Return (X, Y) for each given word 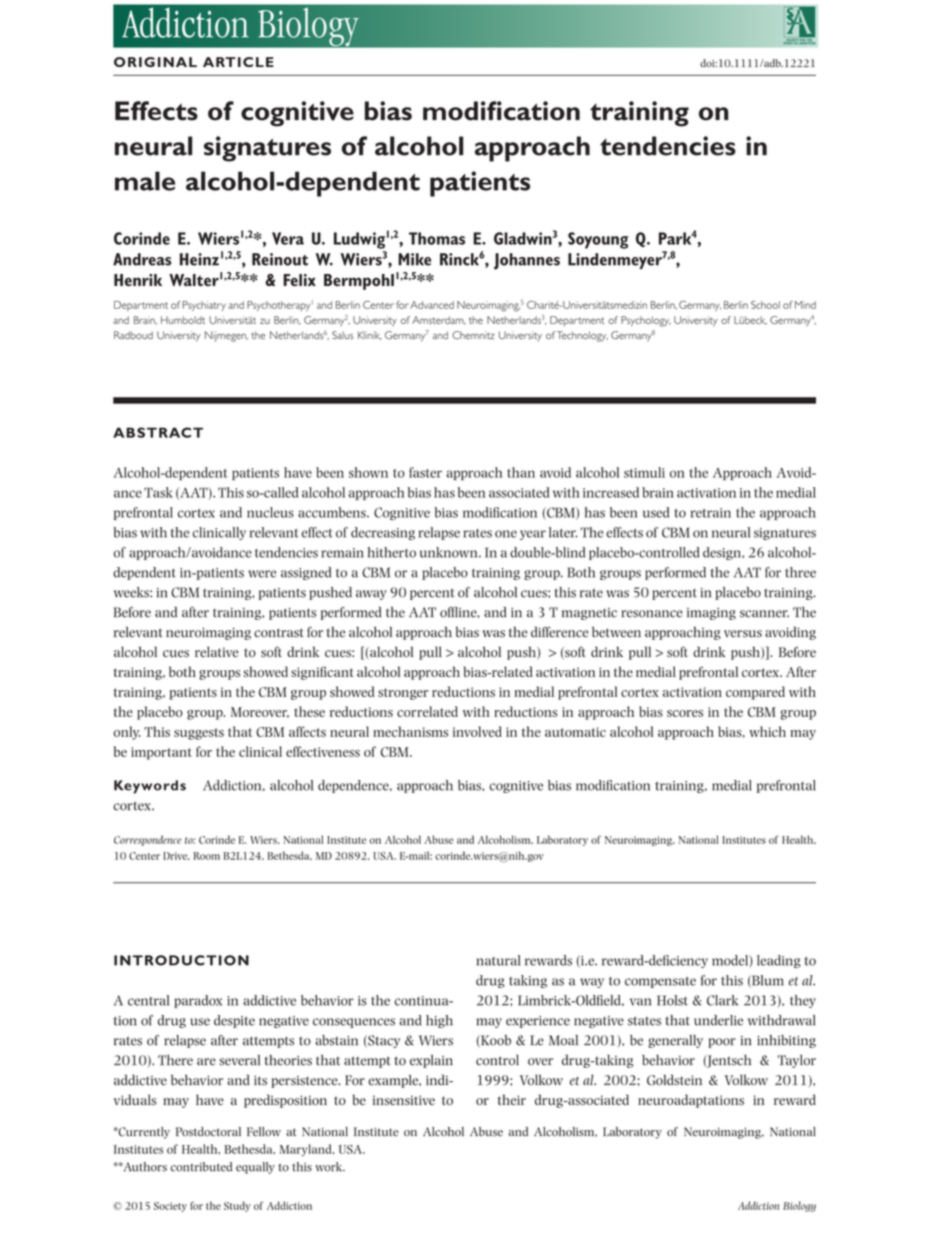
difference (560, 632)
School (765, 305)
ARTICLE (238, 62)
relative (217, 651)
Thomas (437, 238)
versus (743, 634)
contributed (201, 1167)
